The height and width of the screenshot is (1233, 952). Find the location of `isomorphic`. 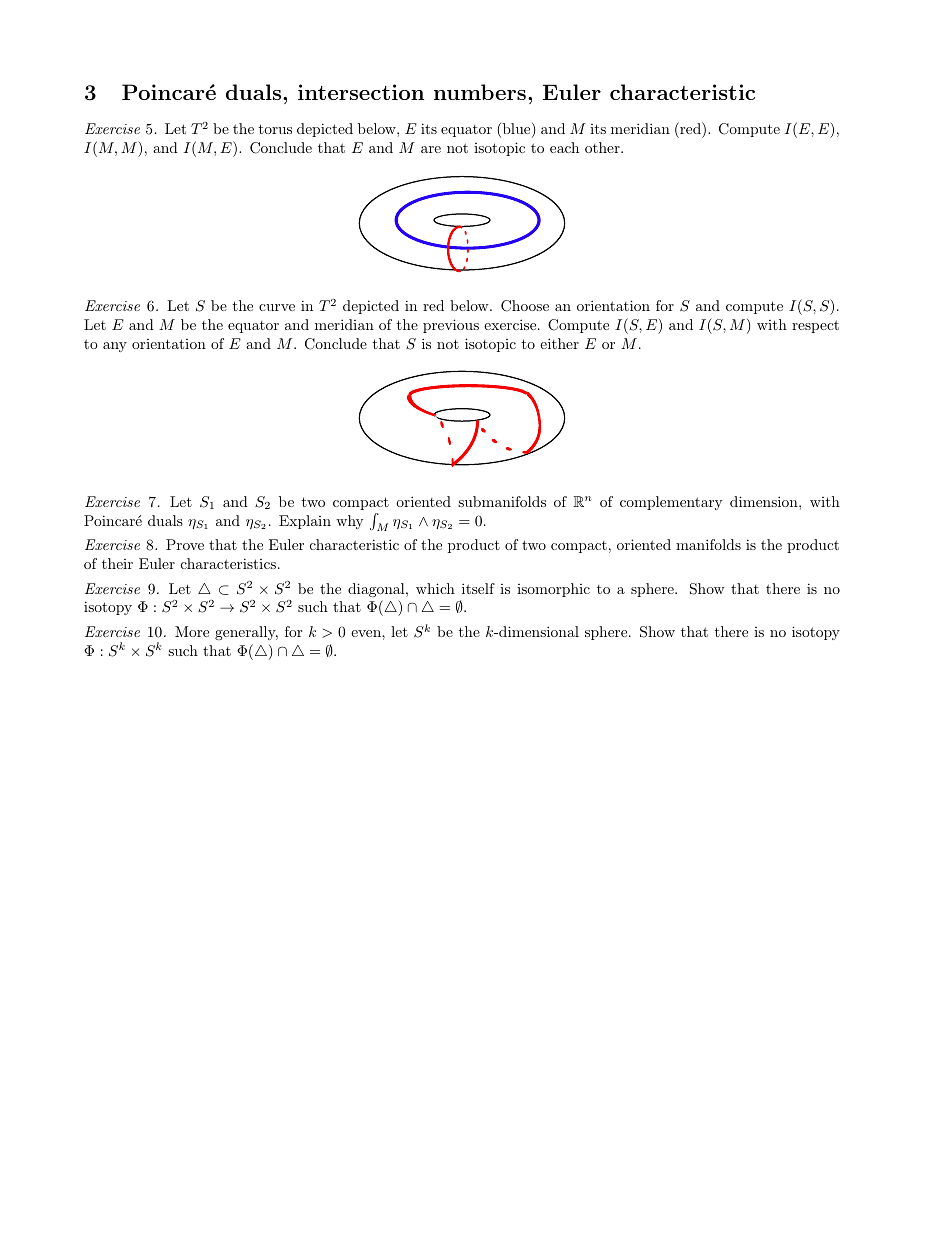

isomorphic is located at coordinates (553, 590).
